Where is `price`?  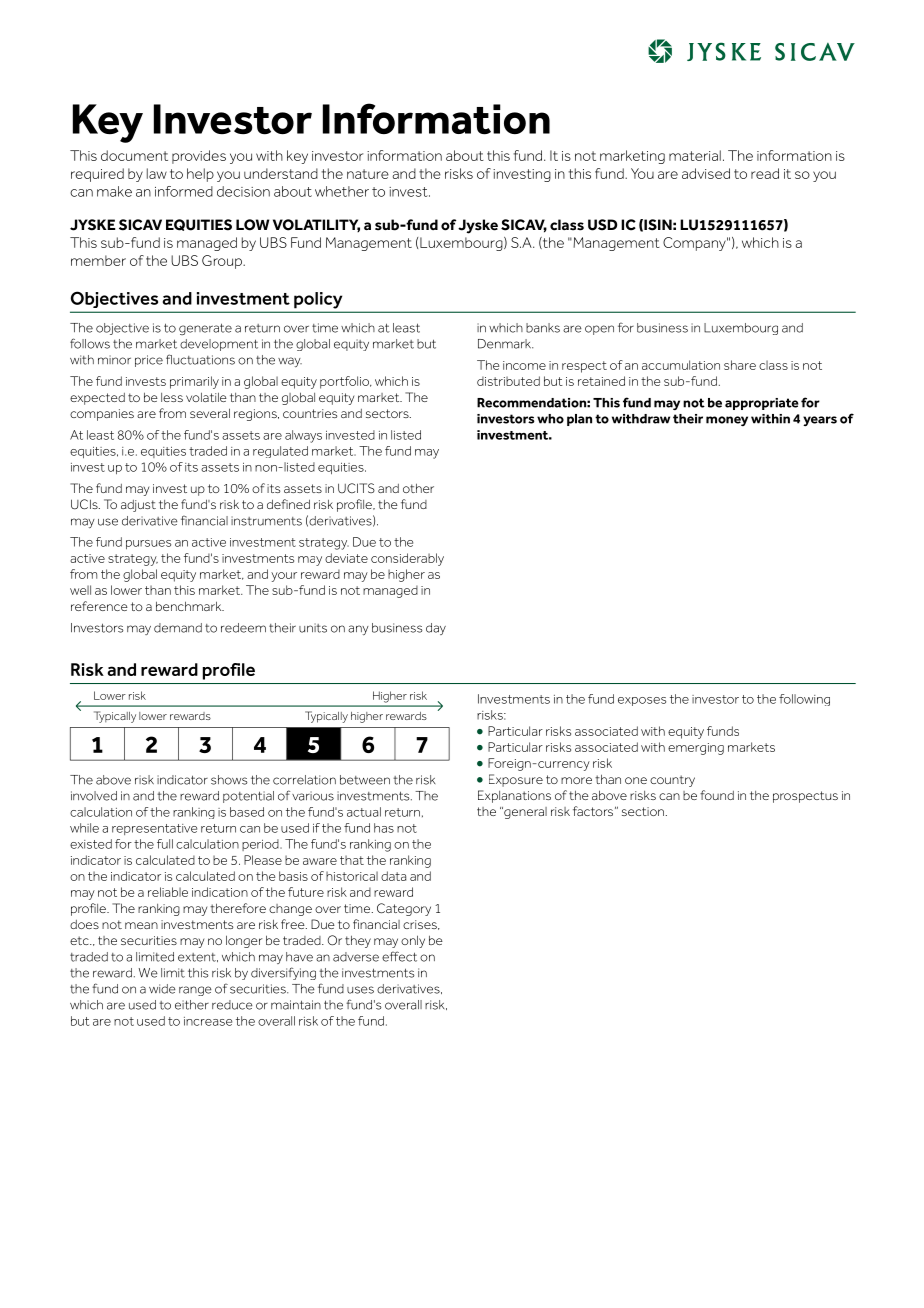
price is located at coordinates (149, 361).
